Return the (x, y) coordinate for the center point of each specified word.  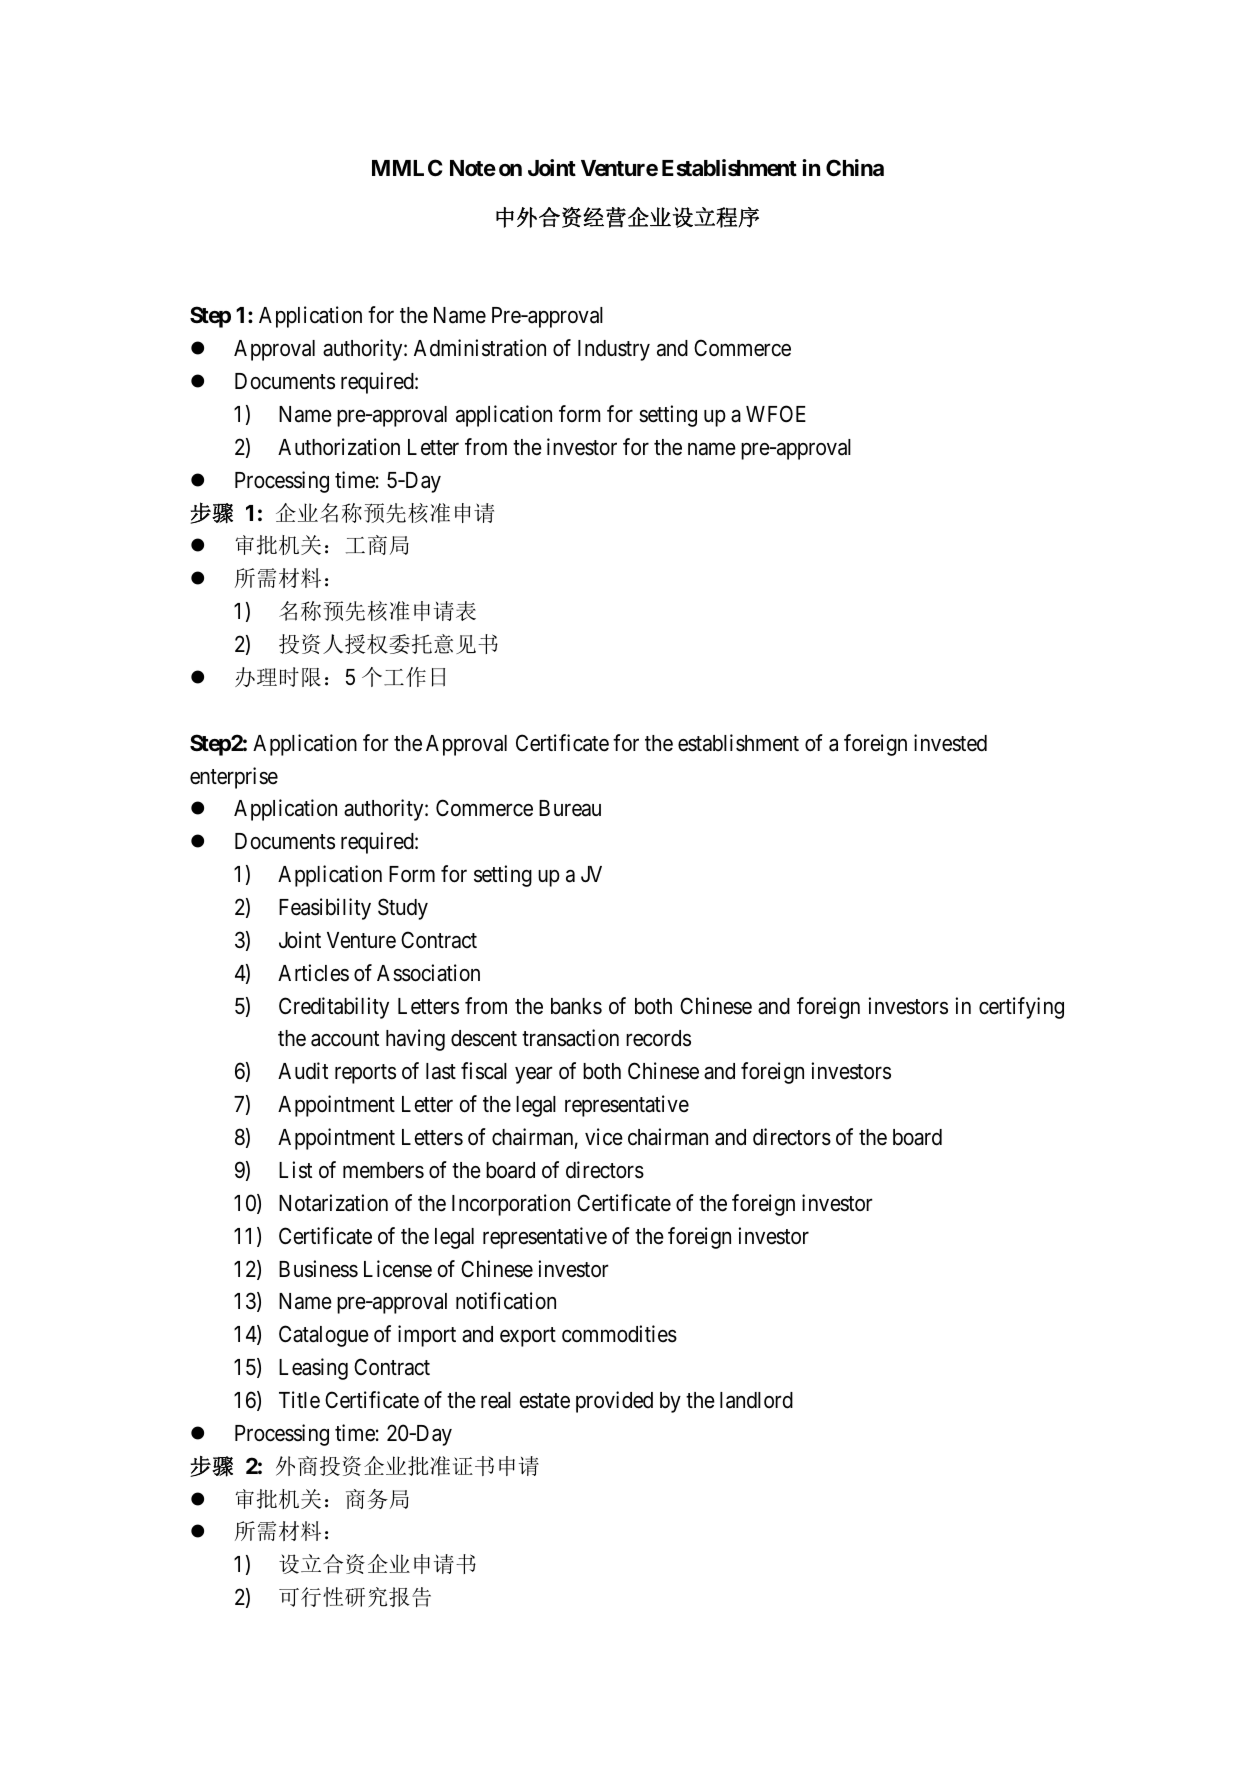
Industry (614, 350)
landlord (756, 1400)
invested (950, 743)
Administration (480, 348)
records (658, 1038)
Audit (303, 1071)
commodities (619, 1334)
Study (403, 909)
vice (604, 1137)
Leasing (313, 1369)
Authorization (339, 447)
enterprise (234, 778)
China (855, 167)
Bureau (570, 808)
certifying (1021, 1008)
